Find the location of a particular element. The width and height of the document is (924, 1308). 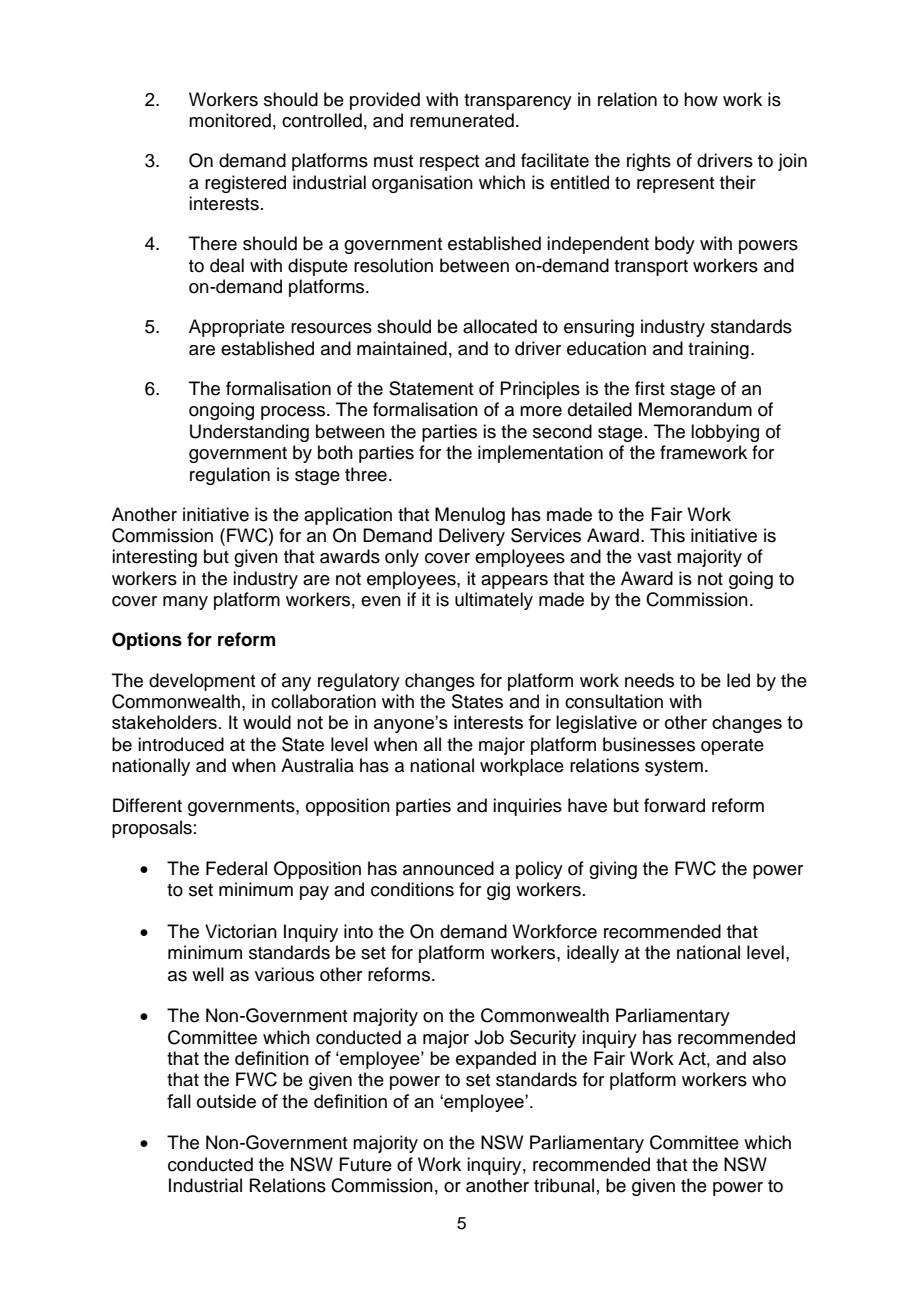

regulation is located at coordinates (230, 476).
